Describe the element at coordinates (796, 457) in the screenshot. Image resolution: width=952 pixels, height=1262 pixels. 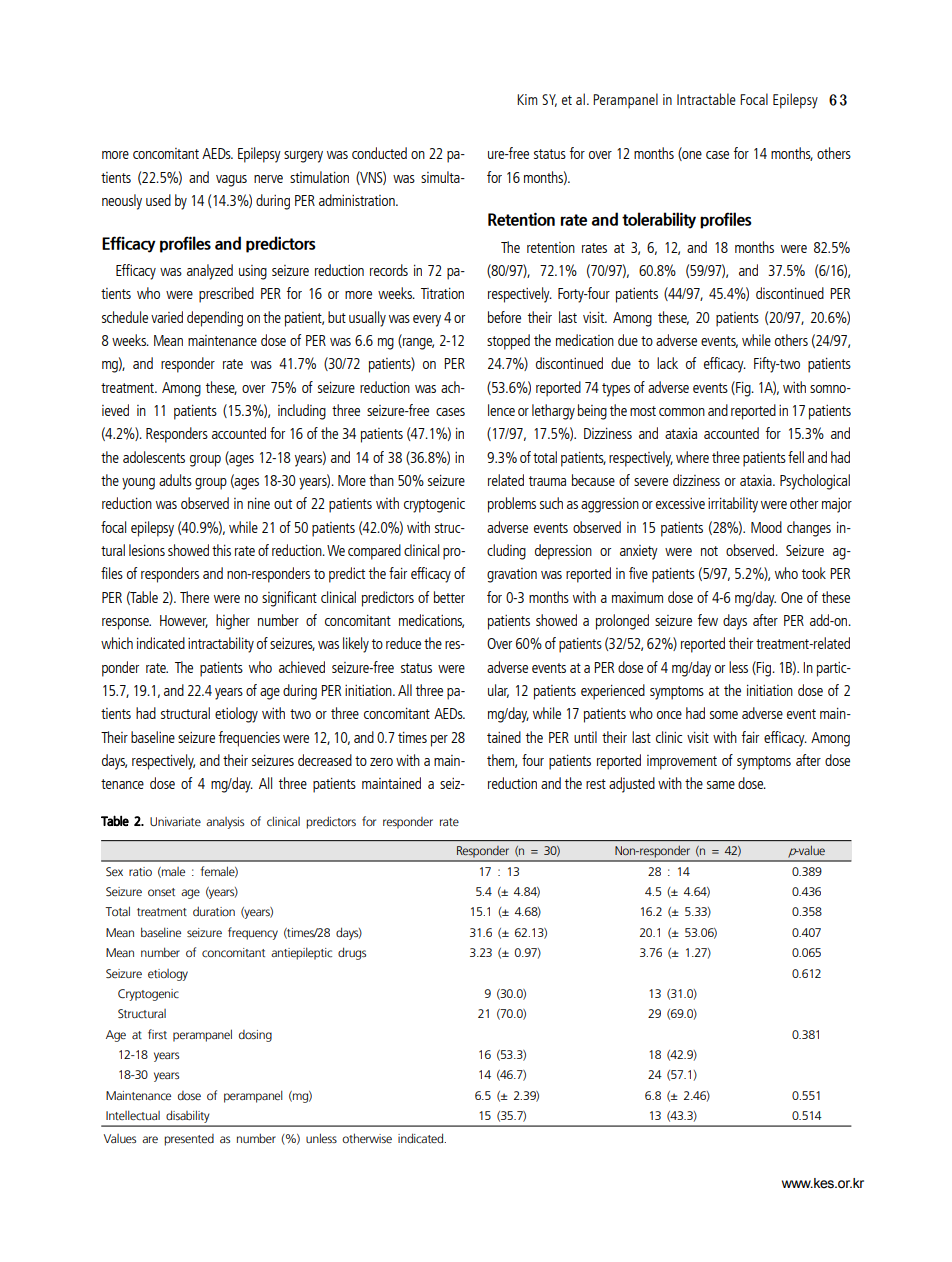
I see `fell` at that location.
